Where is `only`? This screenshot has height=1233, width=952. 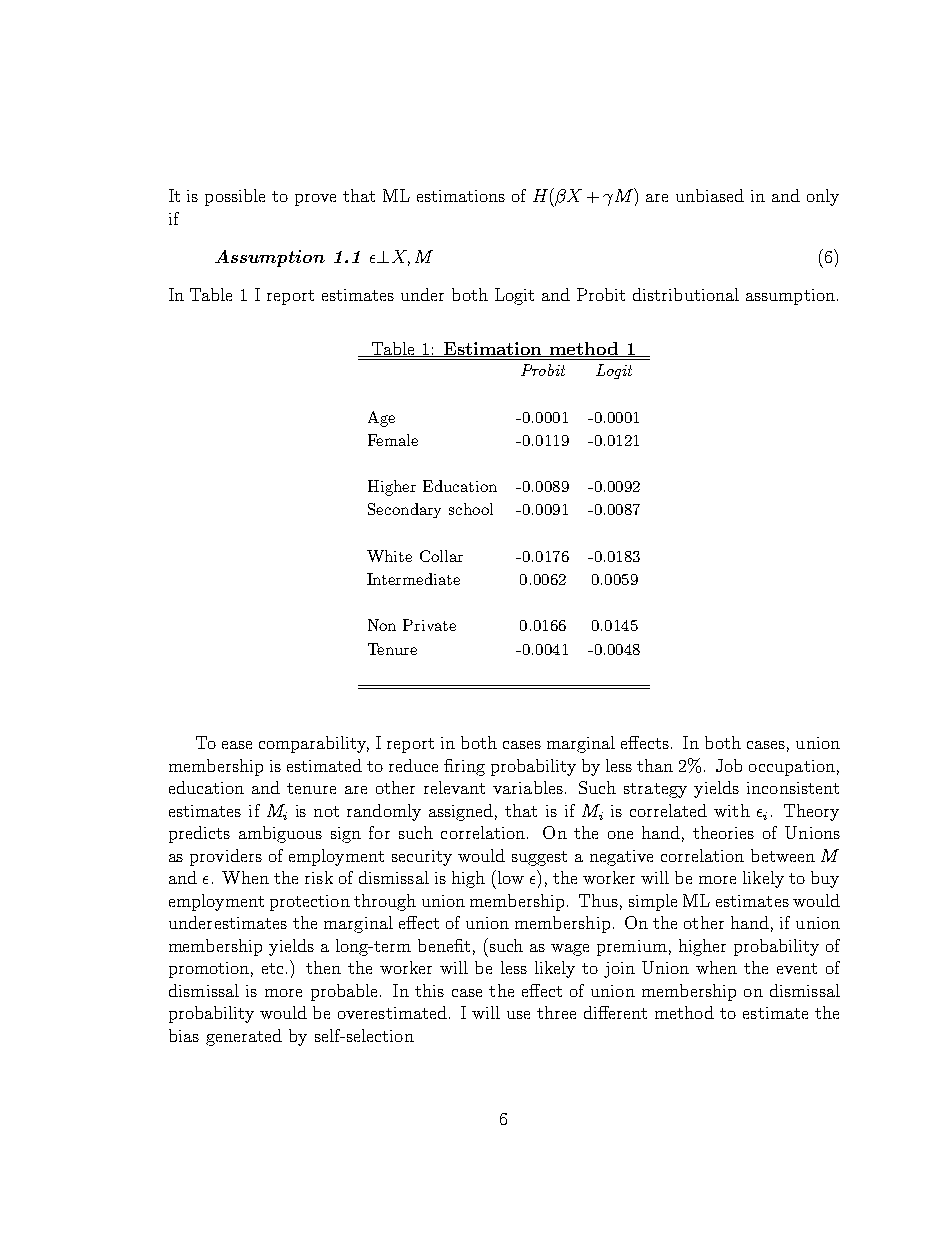
only is located at coordinates (823, 197).
